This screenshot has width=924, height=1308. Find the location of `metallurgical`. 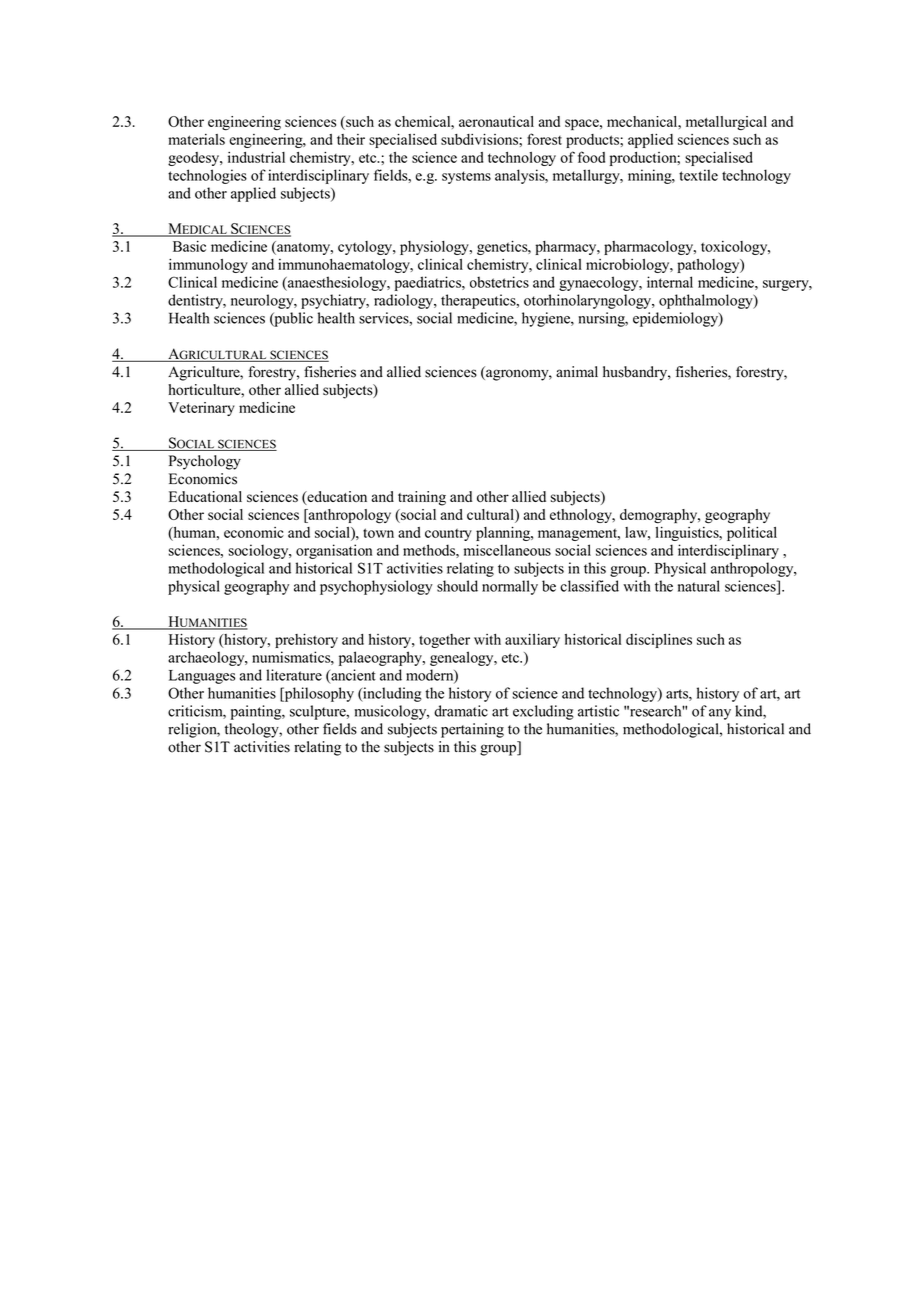

metallurgical is located at coordinates (726, 123).
